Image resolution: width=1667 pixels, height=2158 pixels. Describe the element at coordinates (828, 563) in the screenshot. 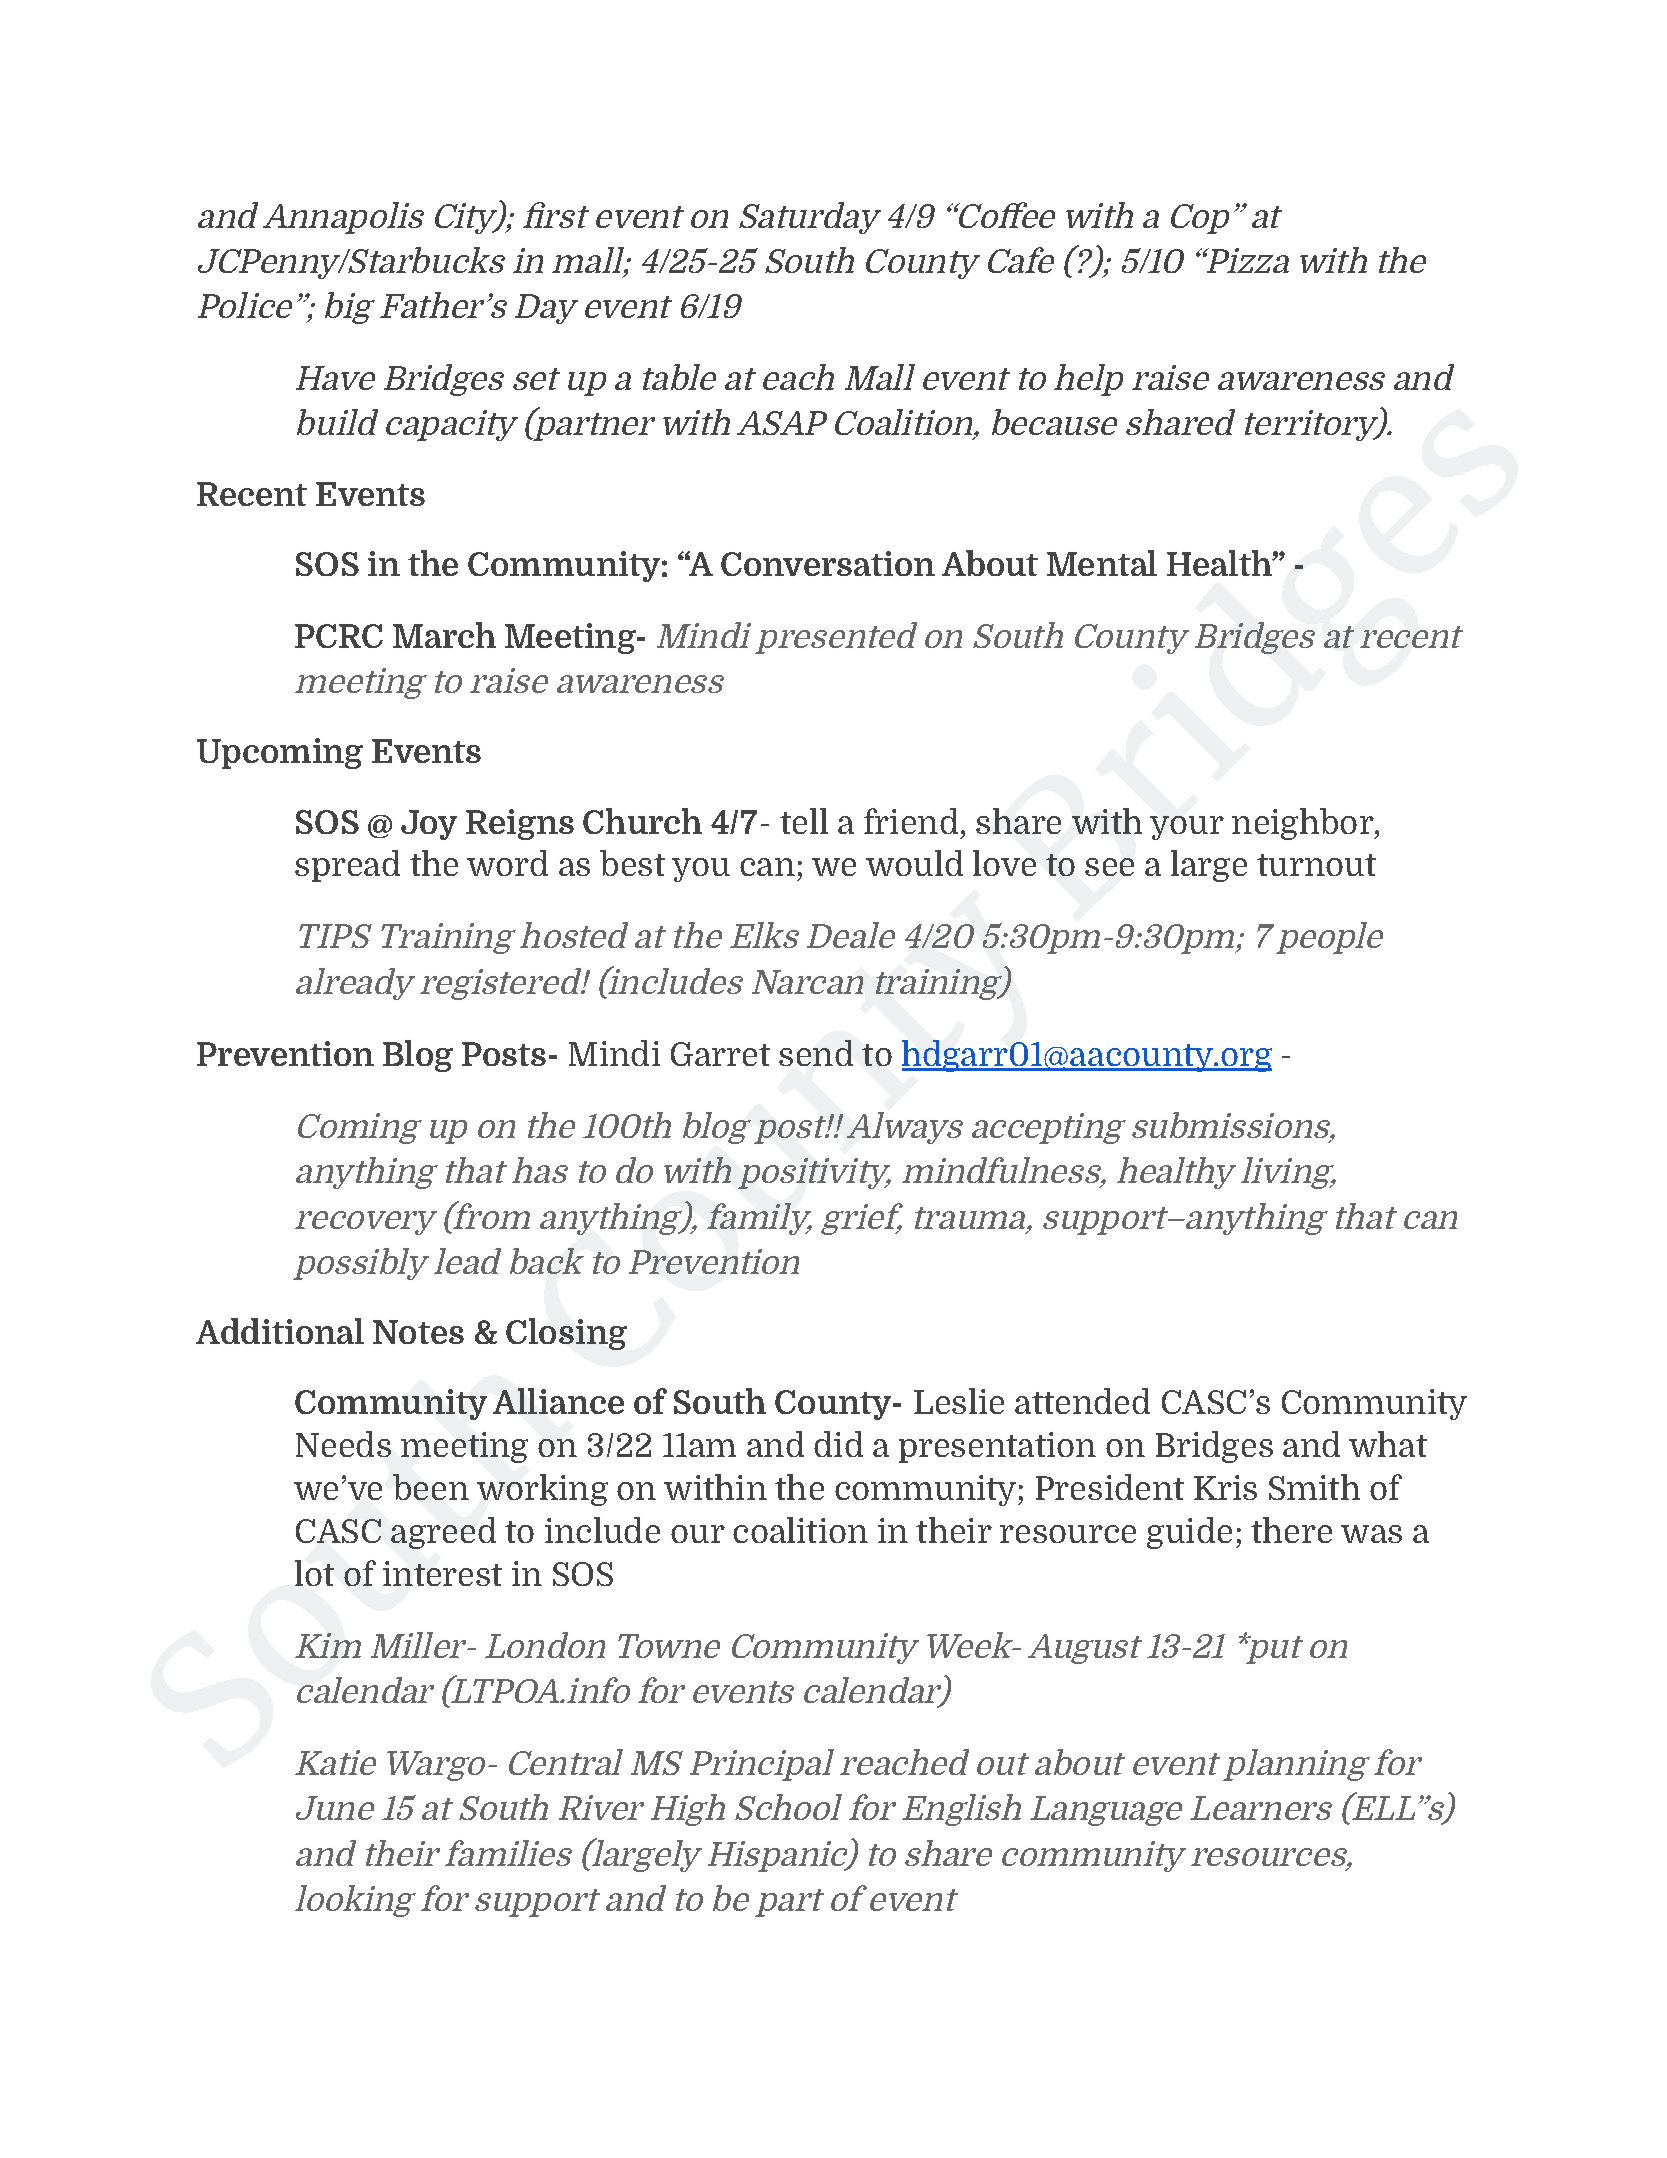

I see `Conversation` at that location.
